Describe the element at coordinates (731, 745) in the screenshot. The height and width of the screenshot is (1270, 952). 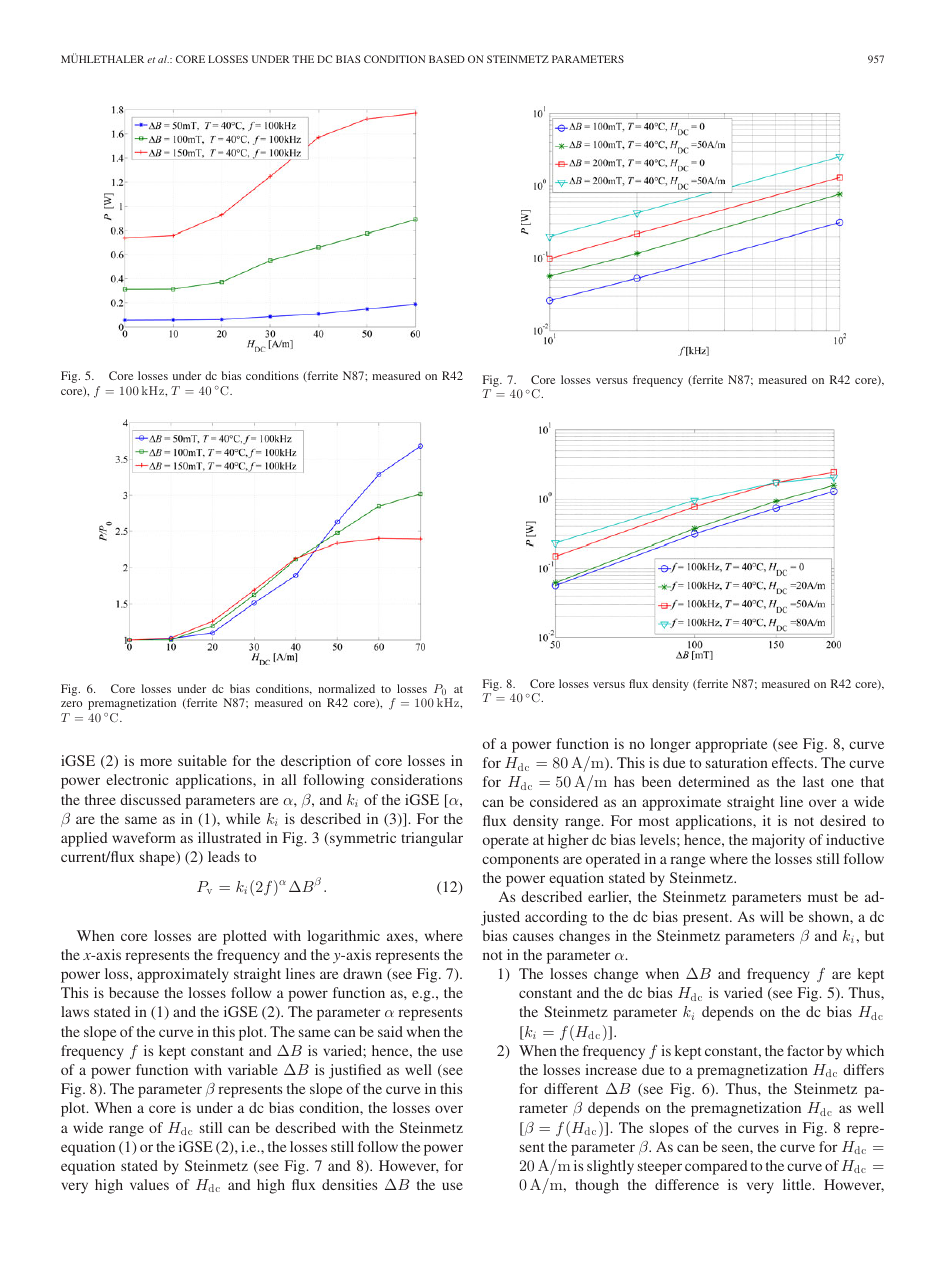
I see `appropriate` at that location.
